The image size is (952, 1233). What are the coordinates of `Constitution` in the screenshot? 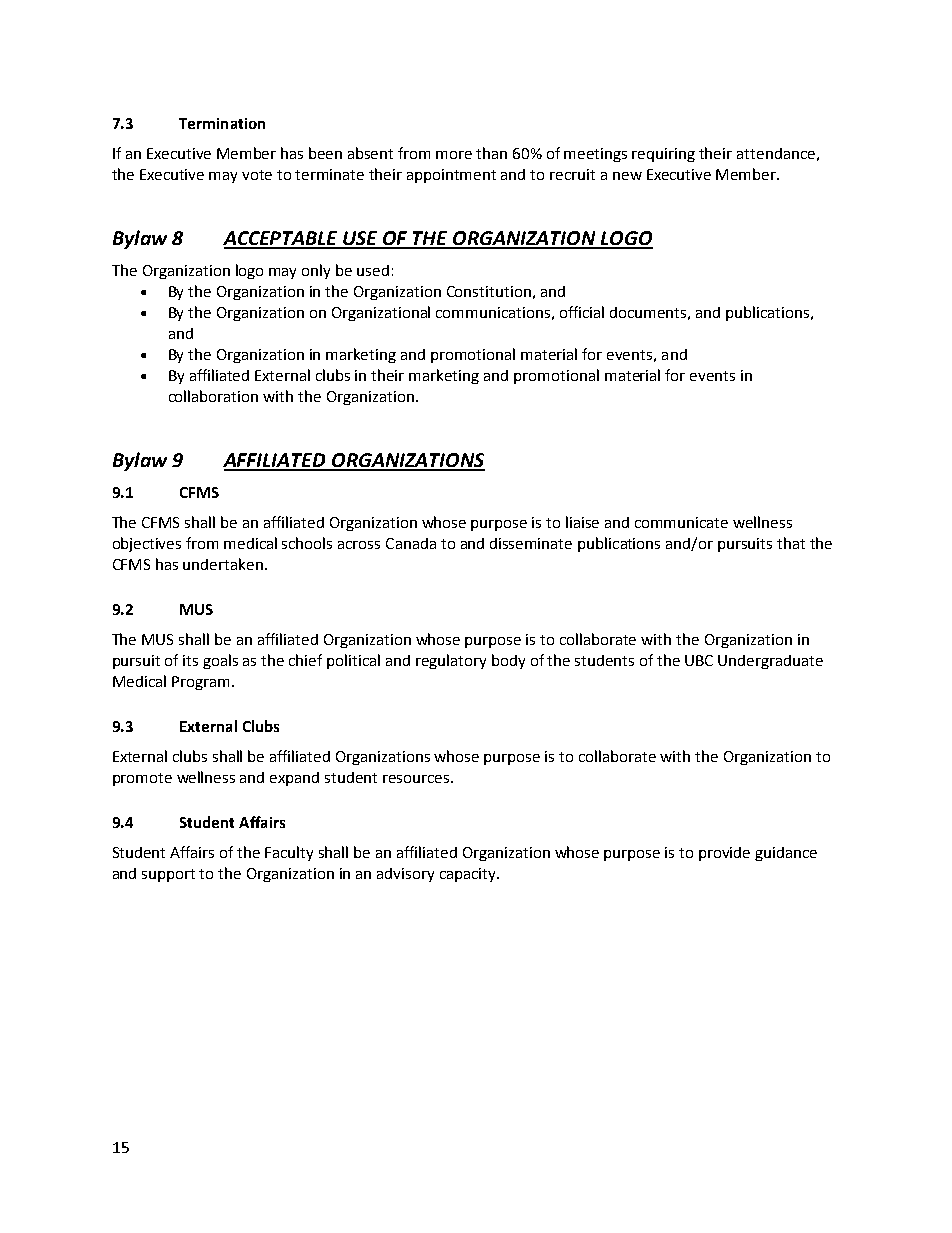 It's located at (489, 291).
